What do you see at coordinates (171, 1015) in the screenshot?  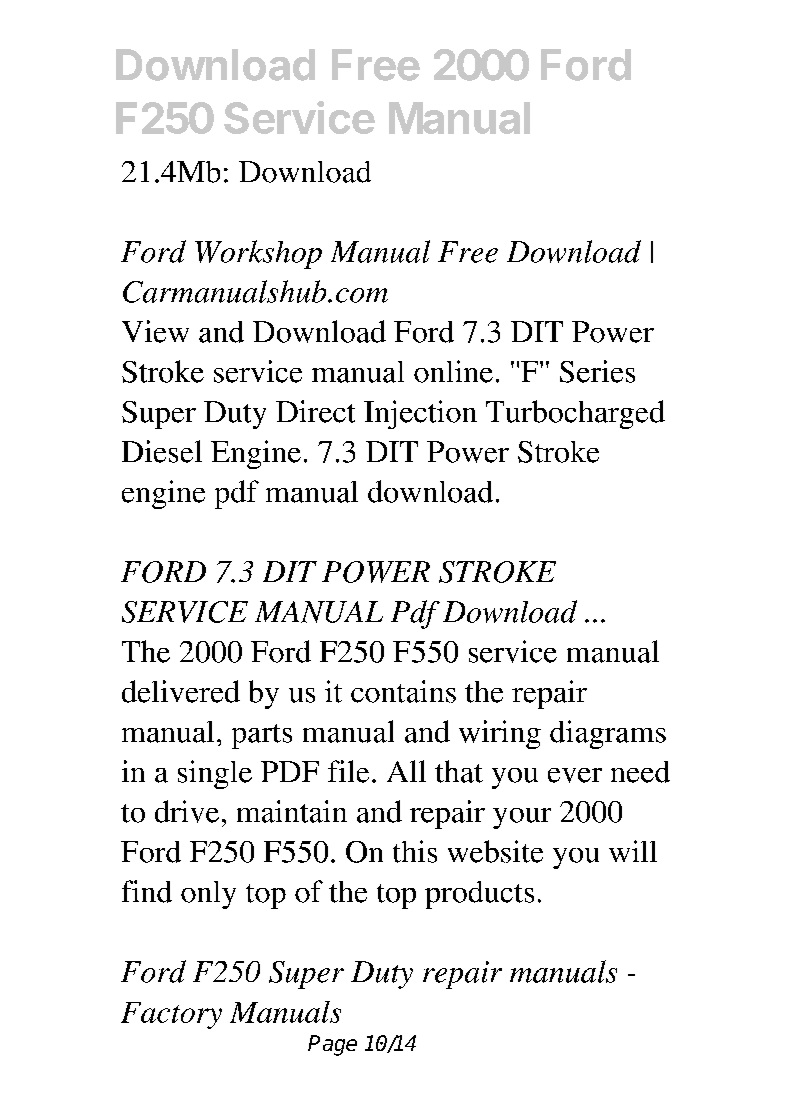 I see `Factory` at bounding box center [171, 1015].
